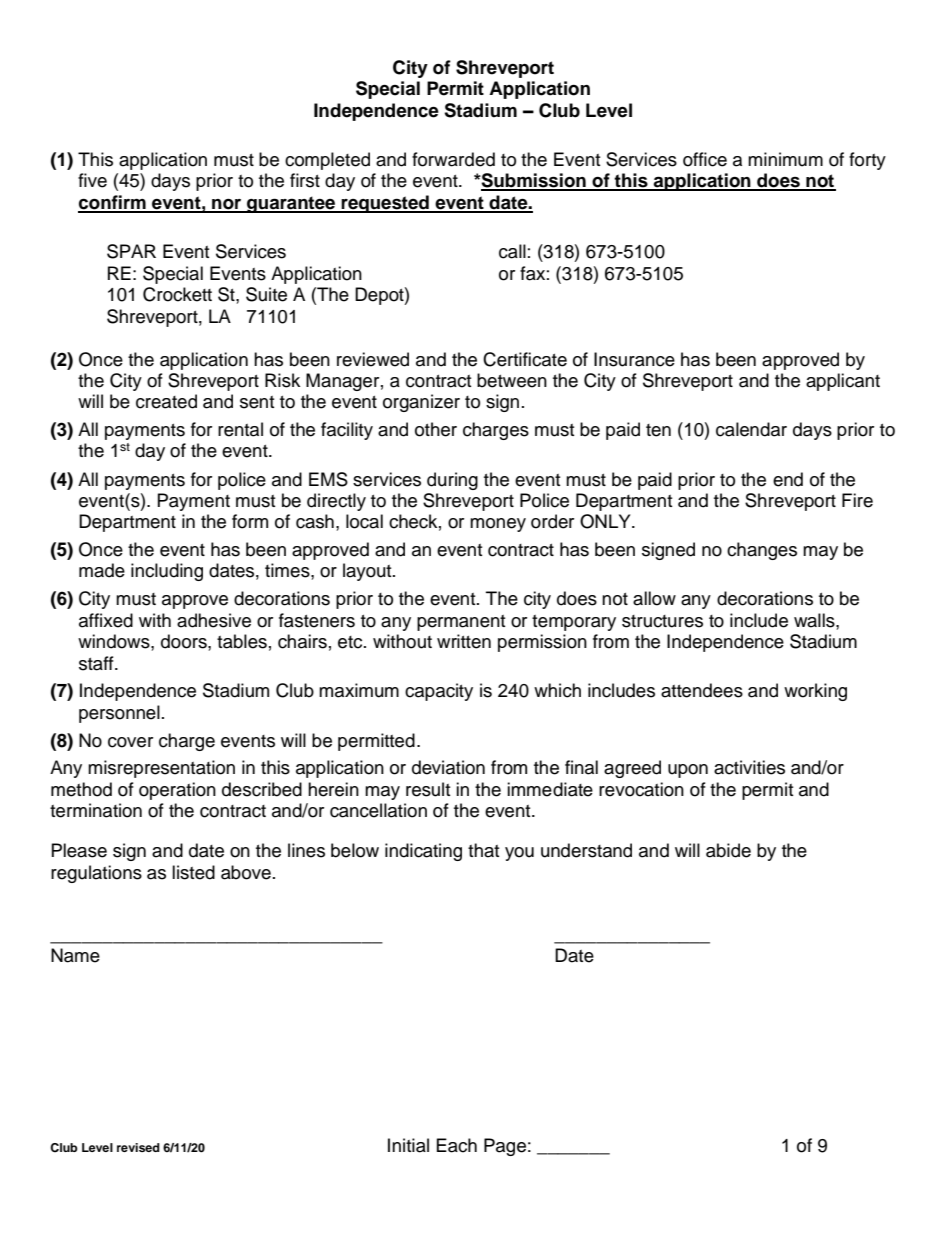  I want to click on confirm, so click(113, 203).
